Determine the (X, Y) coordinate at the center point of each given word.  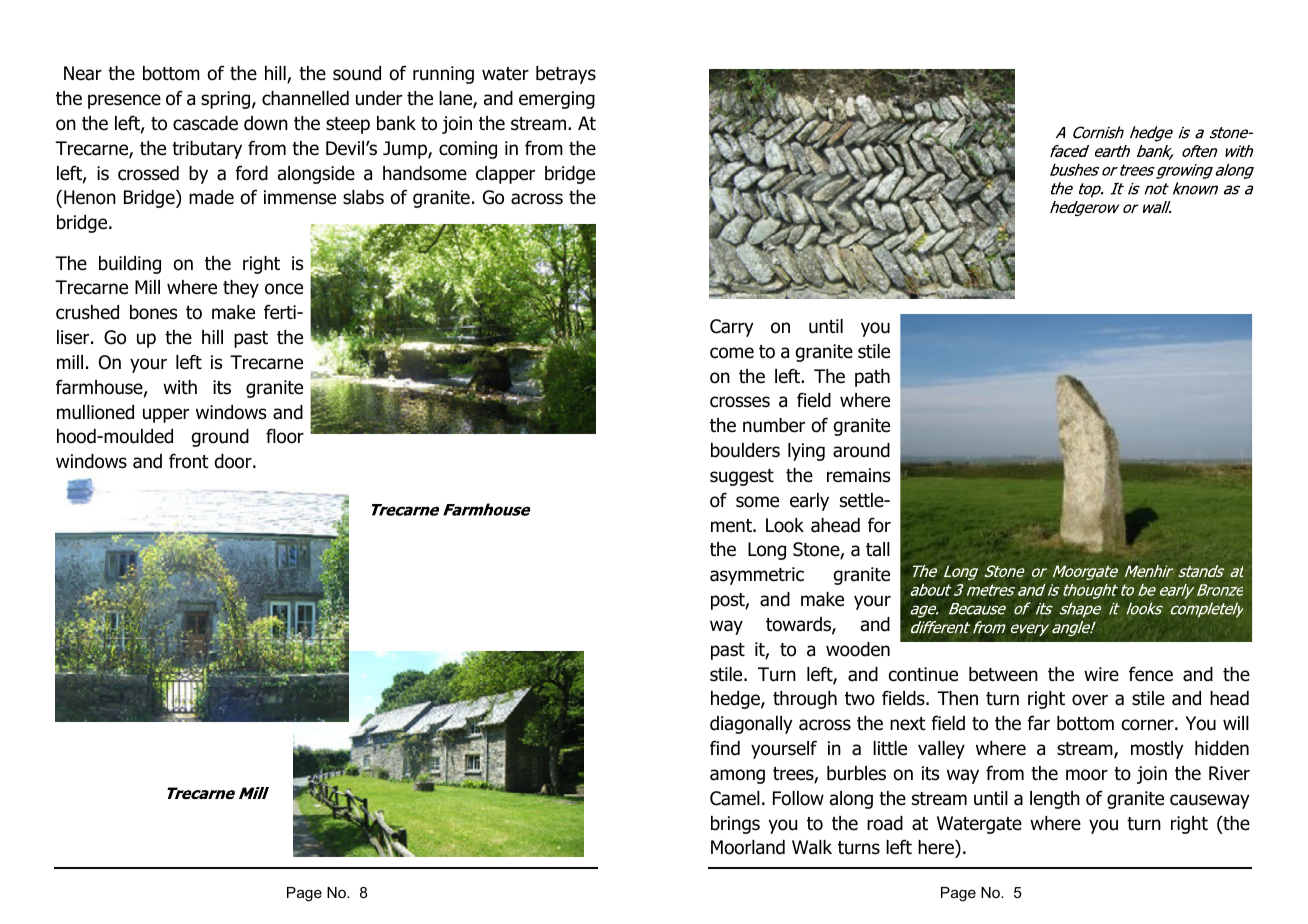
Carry (732, 328)
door (234, 461)
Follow (798, 798)
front (189, 461)
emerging (557, 100)
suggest (742, 477)
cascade (205, 123)
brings (735, 825)
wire (1101, 674)
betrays (566, 75)
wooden (858, 649)
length (1055, 800)
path (872, 378)
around (861, 450)
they (241, 289)
